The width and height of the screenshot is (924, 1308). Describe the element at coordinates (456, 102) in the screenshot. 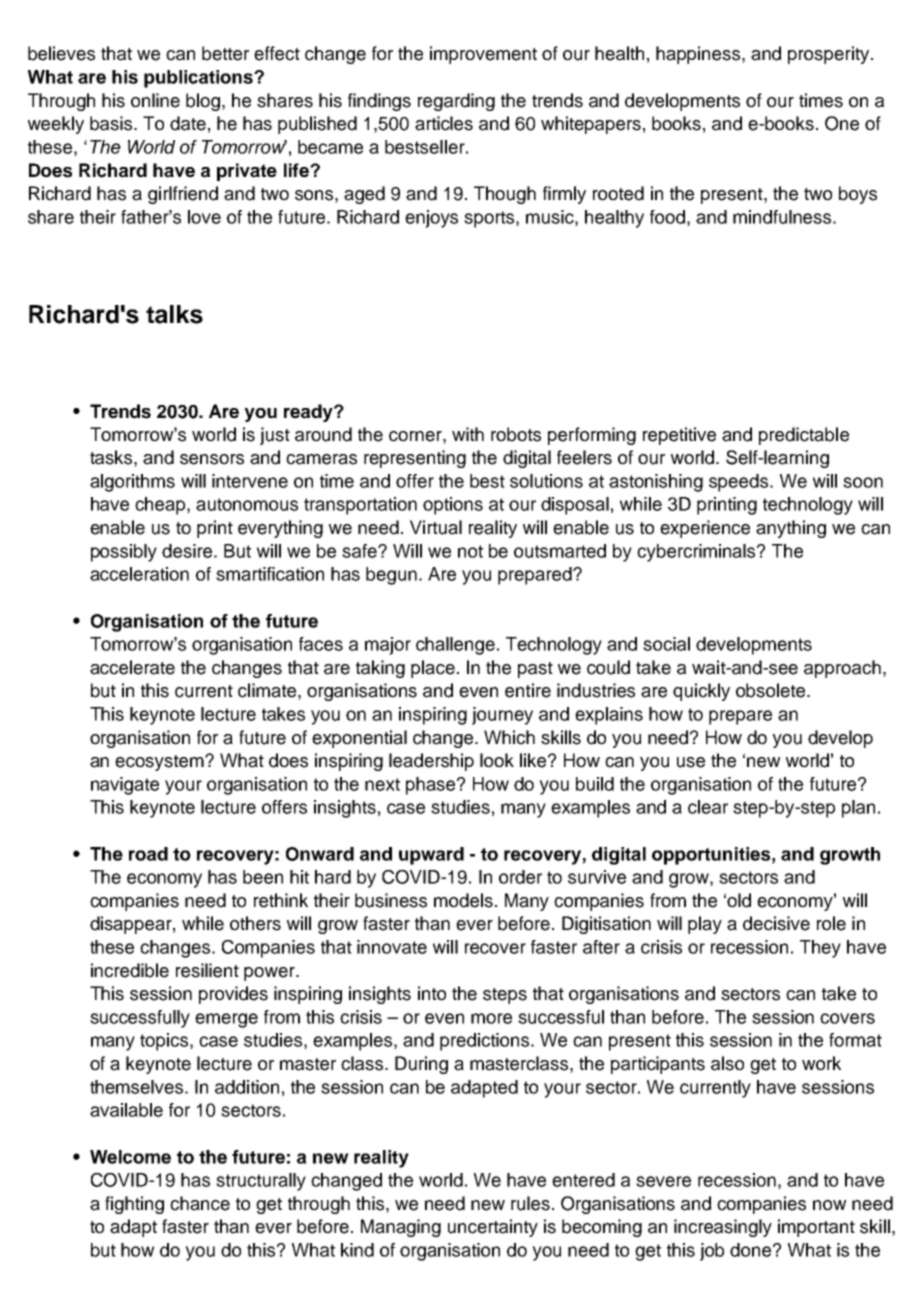

I see `regarding` at that location.
